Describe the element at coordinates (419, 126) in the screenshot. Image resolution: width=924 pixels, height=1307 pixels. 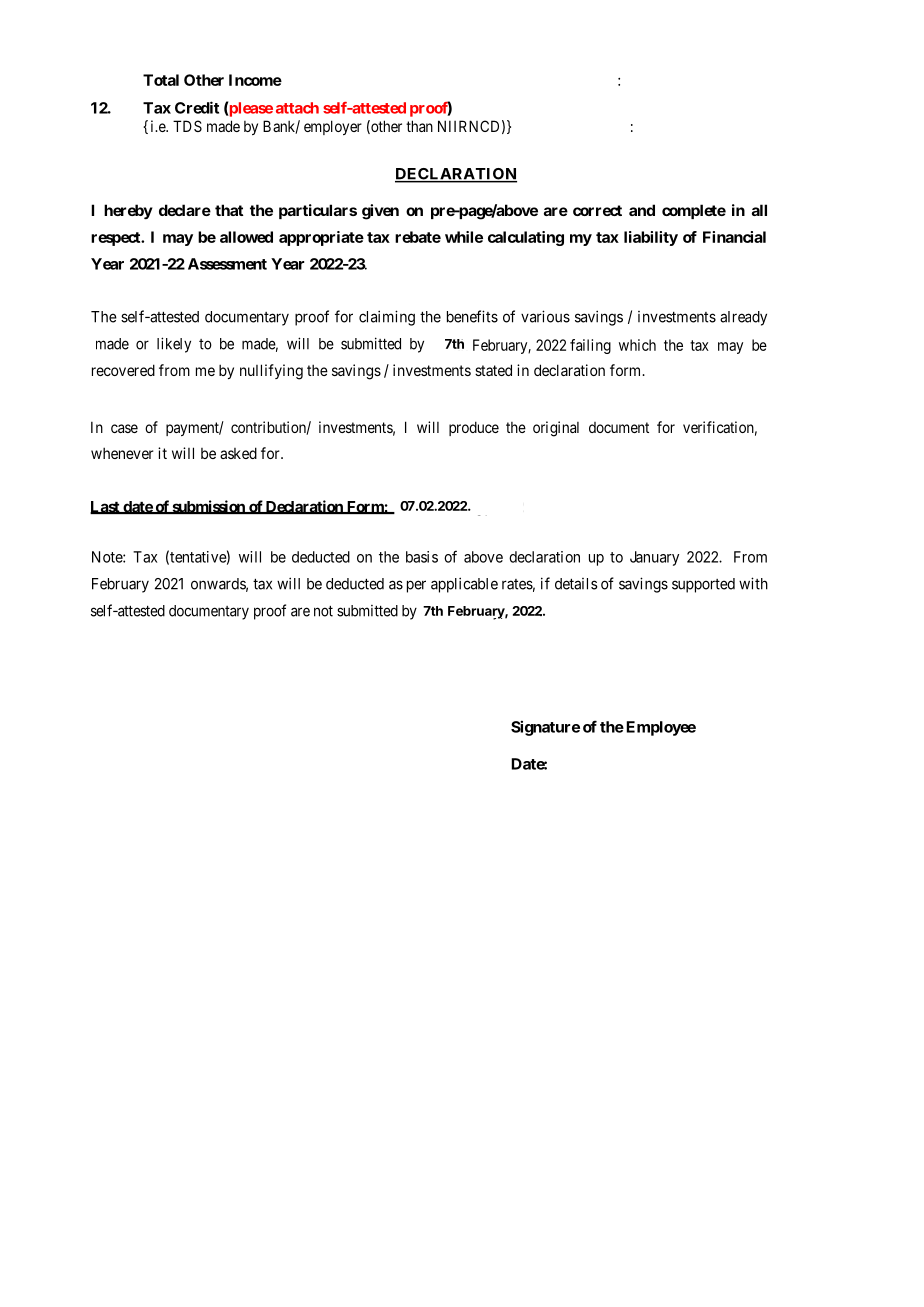
I see `than` at that location.
